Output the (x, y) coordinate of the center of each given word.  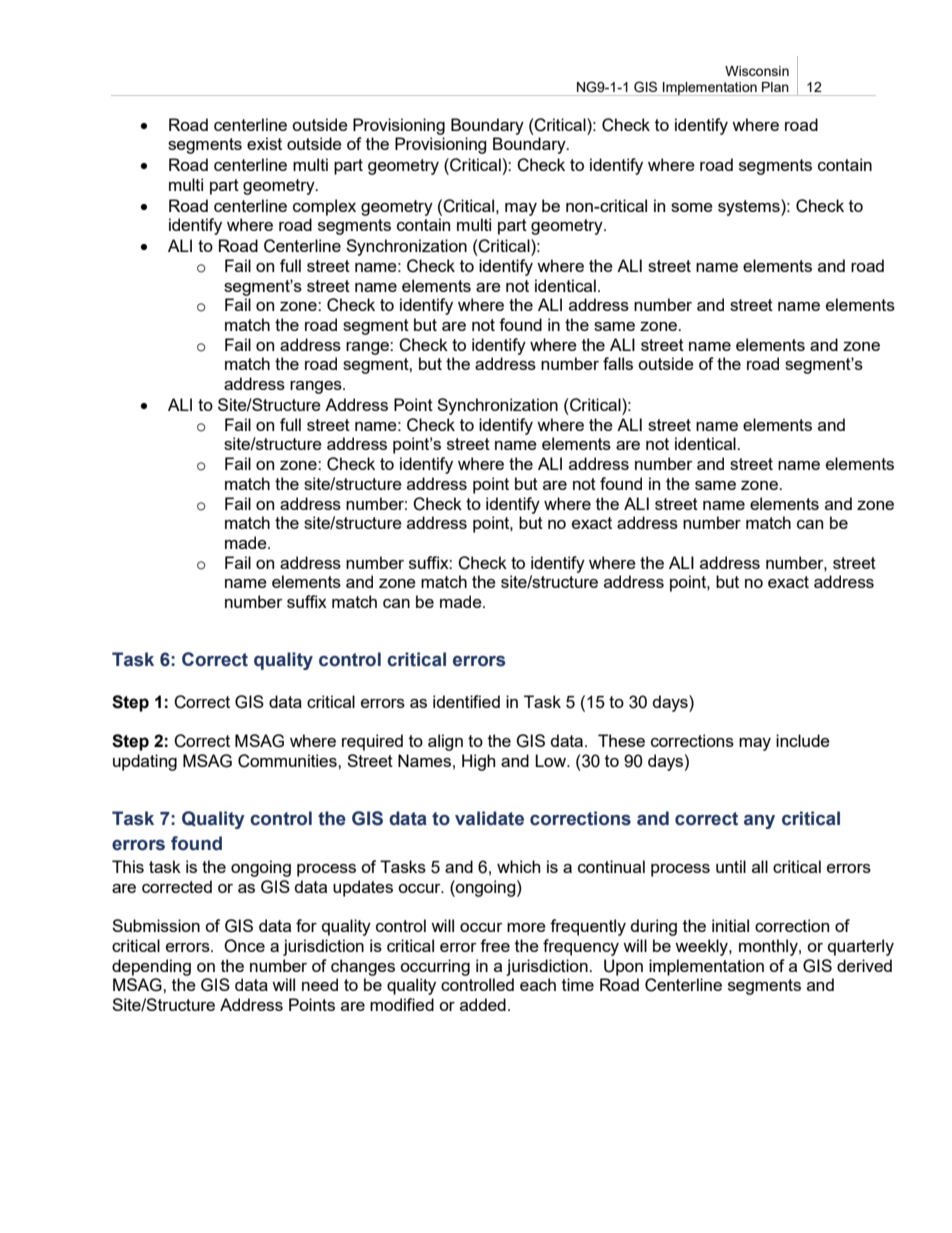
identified (466, 701)
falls (618, 363)
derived (864, 965)
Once (244, 946)
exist (264, 143)
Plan (775, 87)
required (372, 742)
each (538, 984)
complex (324, 207)
